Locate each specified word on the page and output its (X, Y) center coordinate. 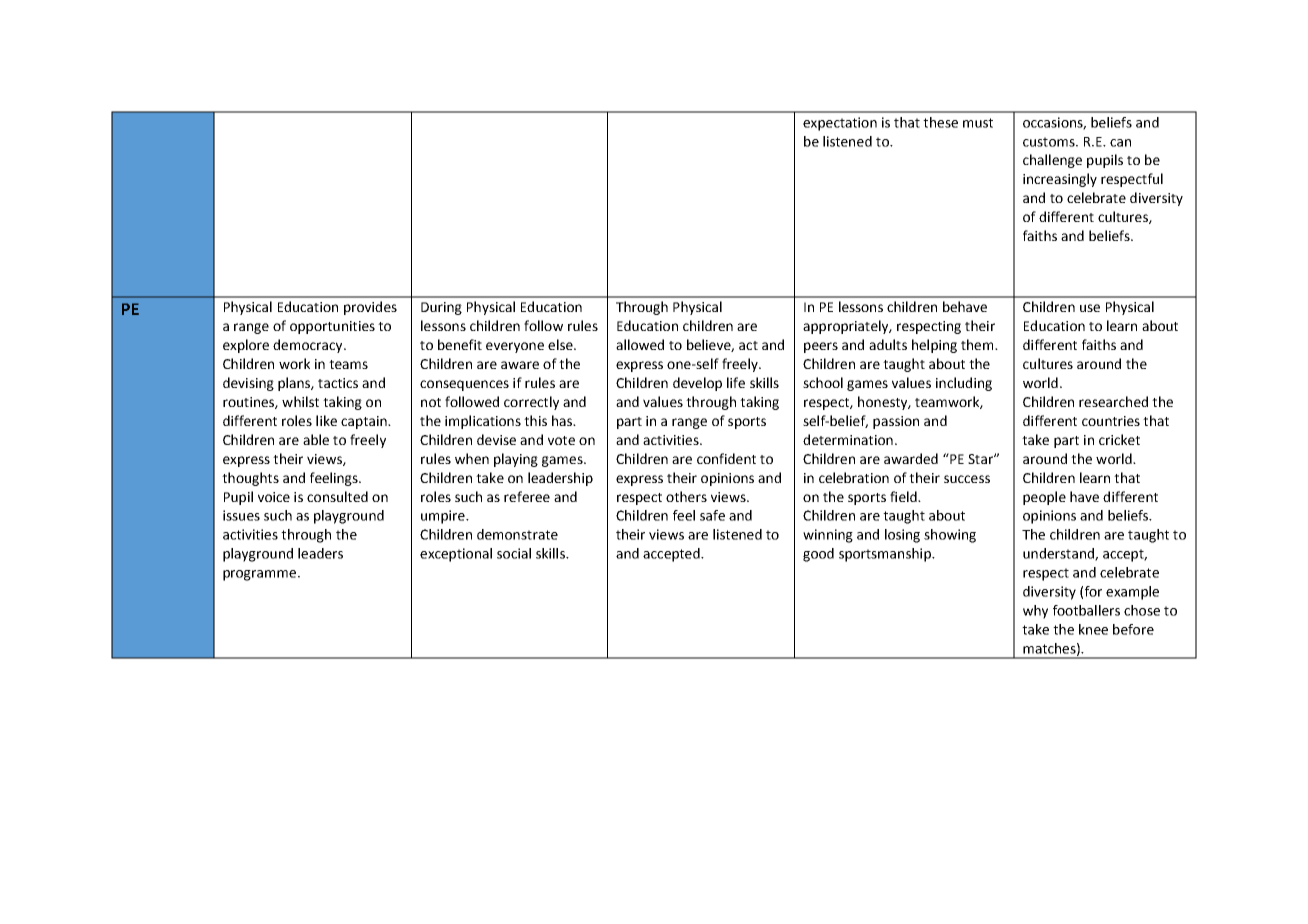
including (964, 384)
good (818, 555)
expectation (840, 124)
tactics (338, 383)
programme (261, 575)
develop (697, 384)
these (940, 122)
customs (1050, 142)
